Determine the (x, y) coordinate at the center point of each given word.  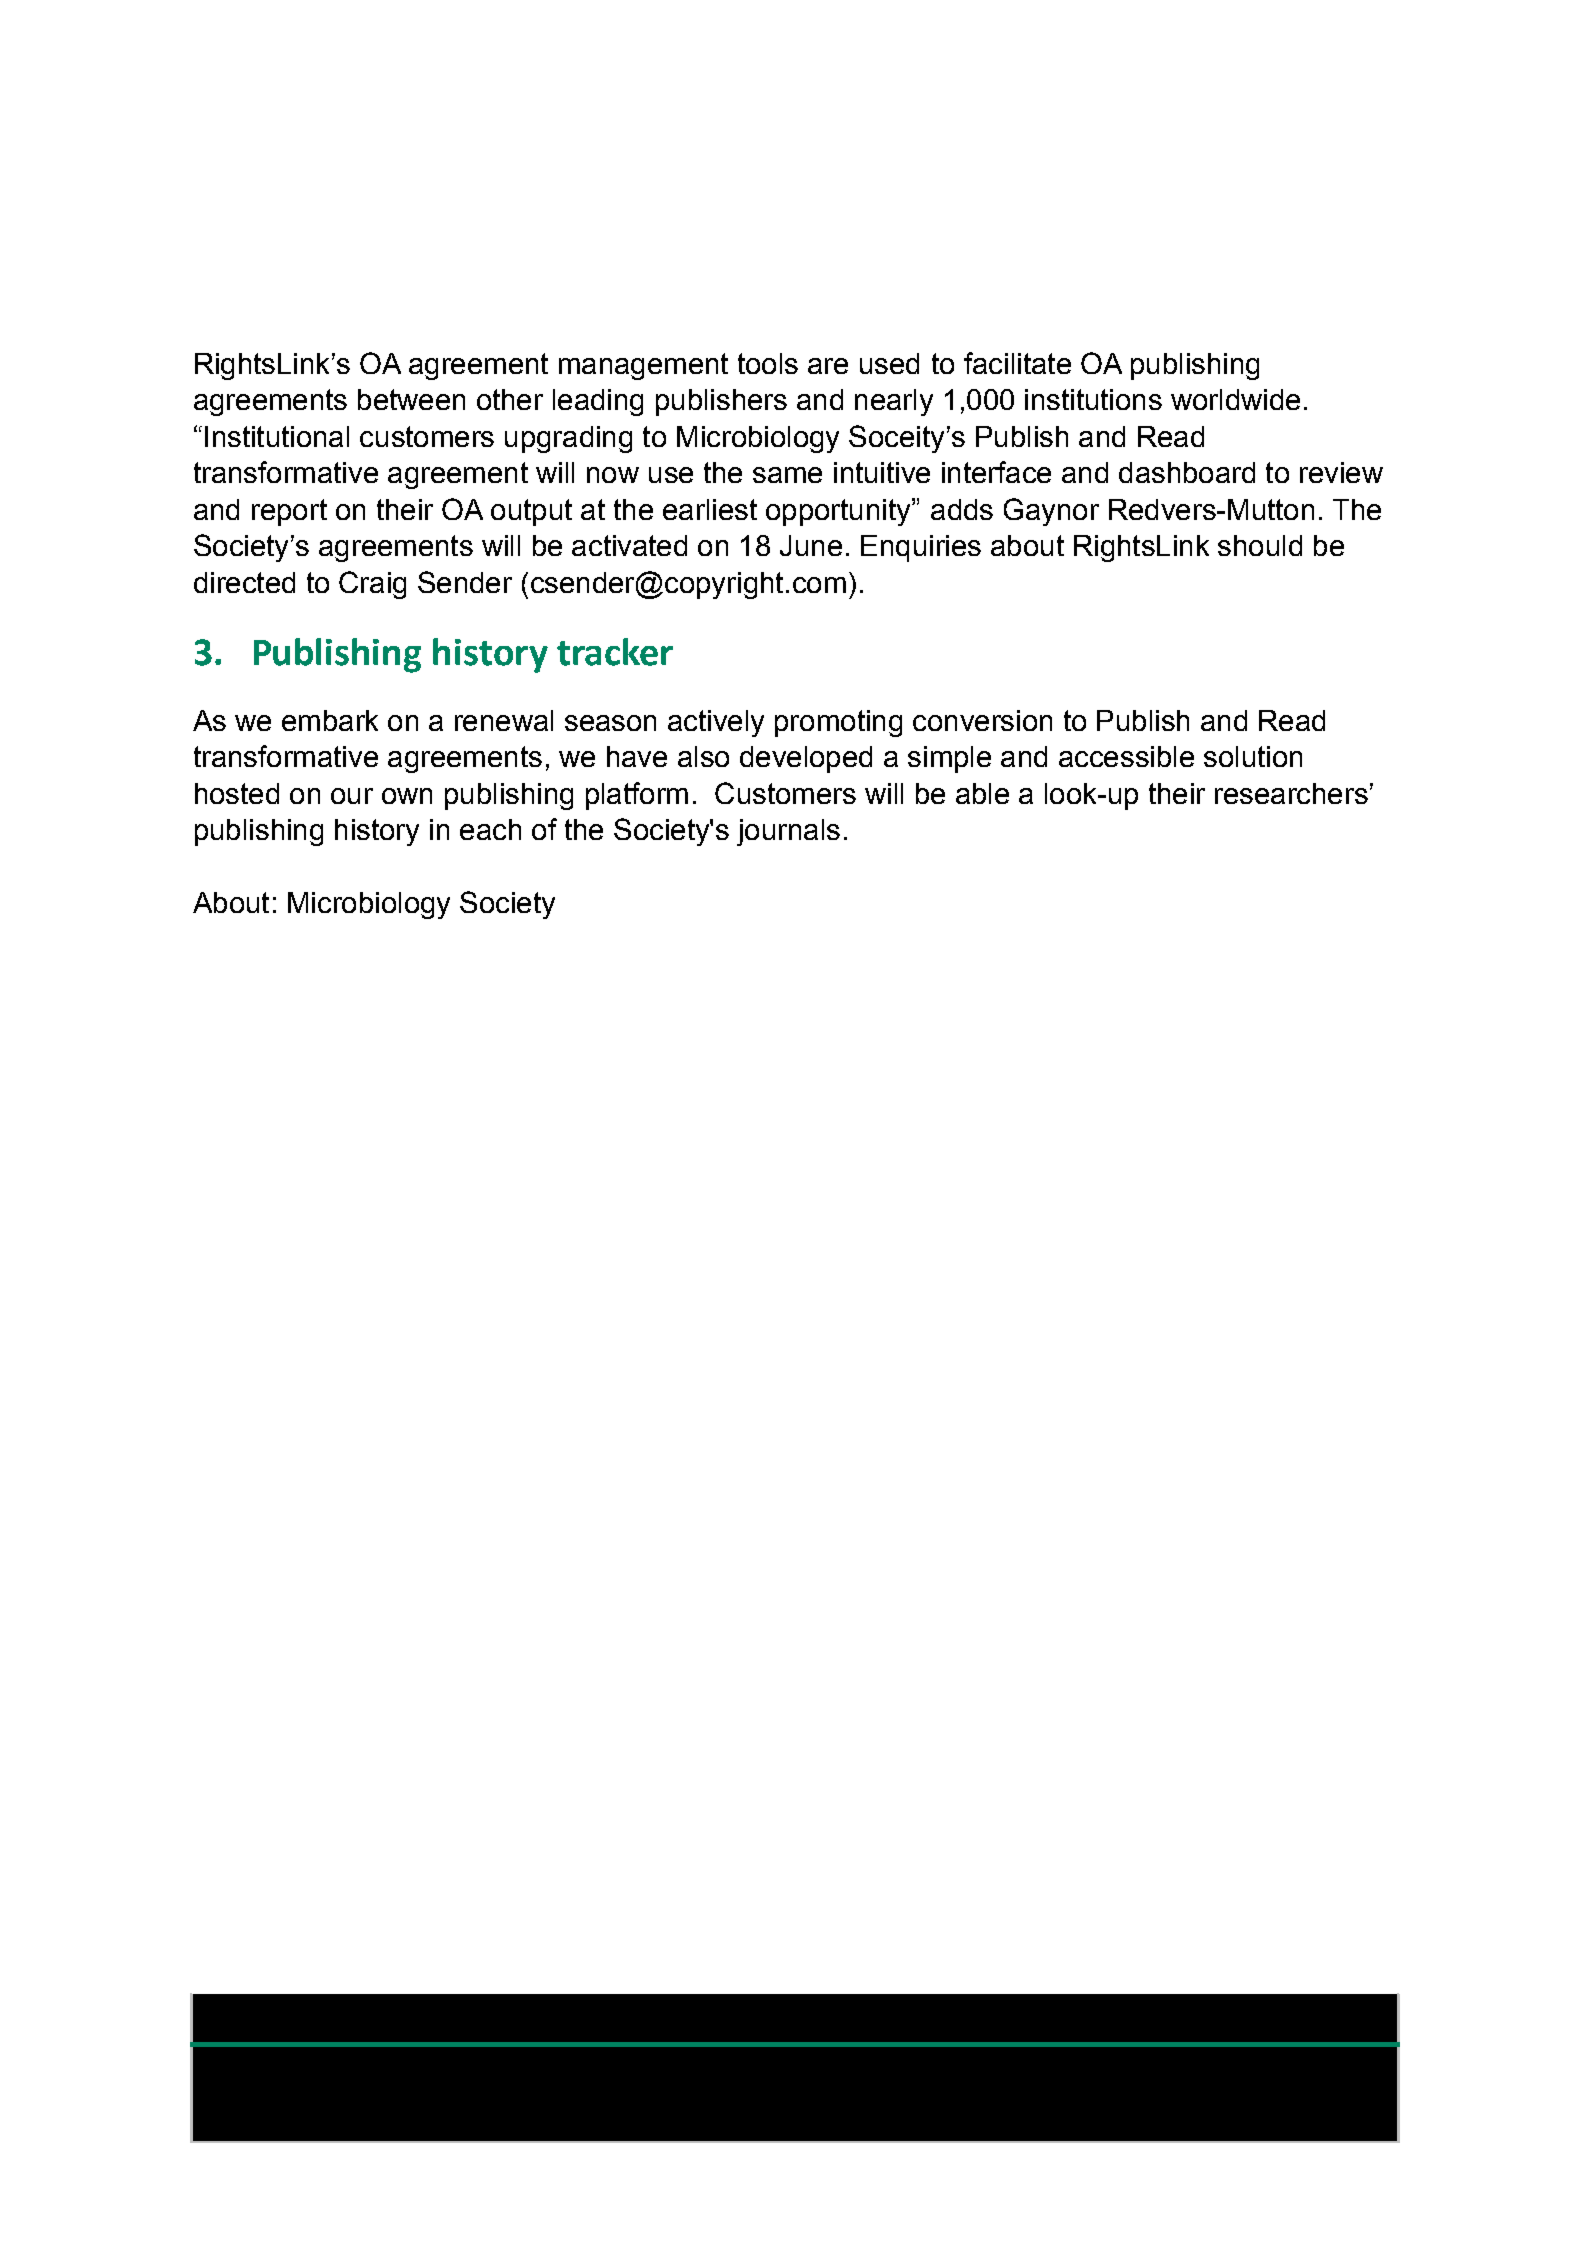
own (407, 796)
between (411, 399)
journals (788, 832)
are (828, 366)
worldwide (1235, 399)
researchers (1291, 793)
